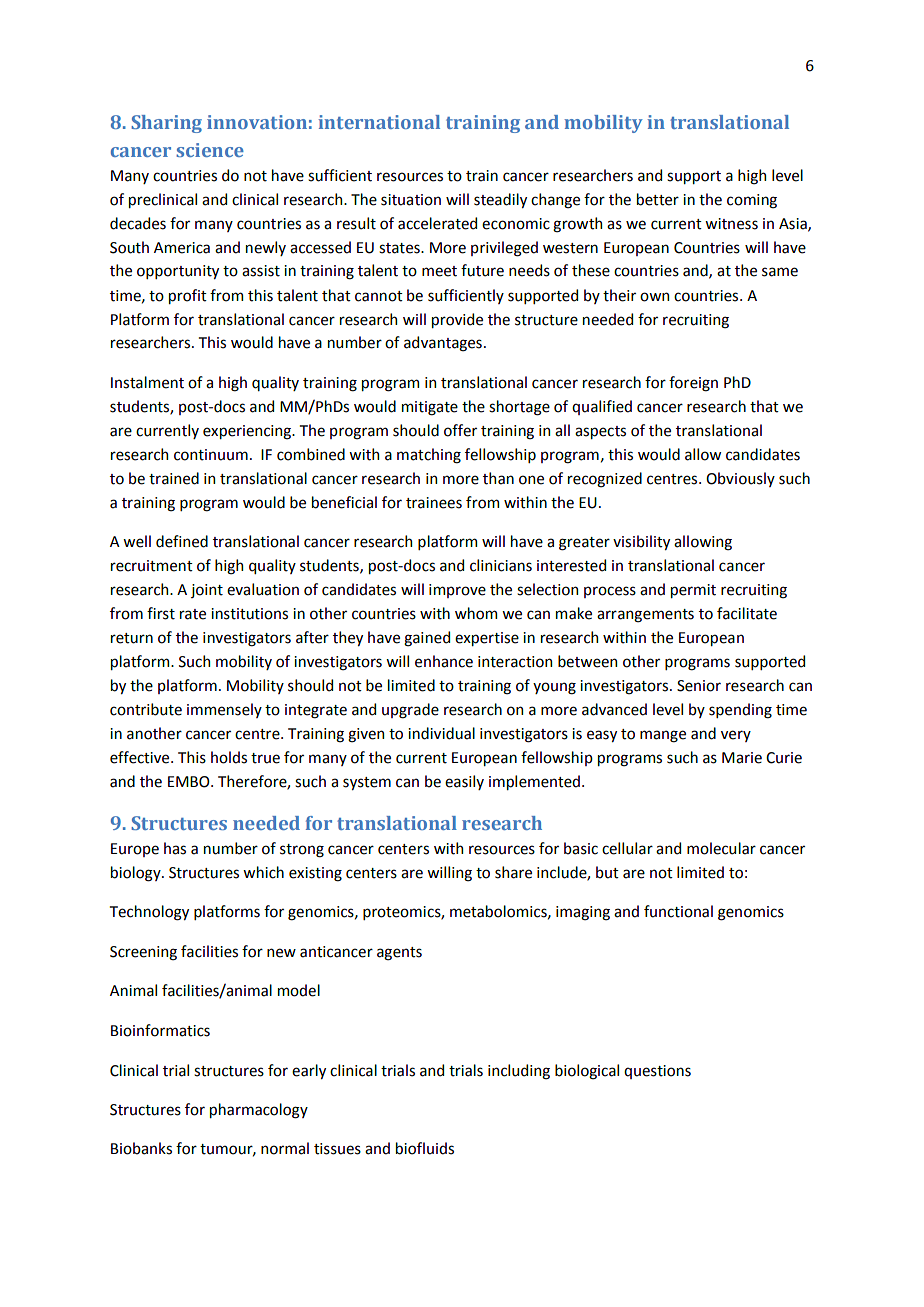 This document has width=924, height=1307. Describe the element at coordinates (752, 201) in the document. I see `coming` at that location.
